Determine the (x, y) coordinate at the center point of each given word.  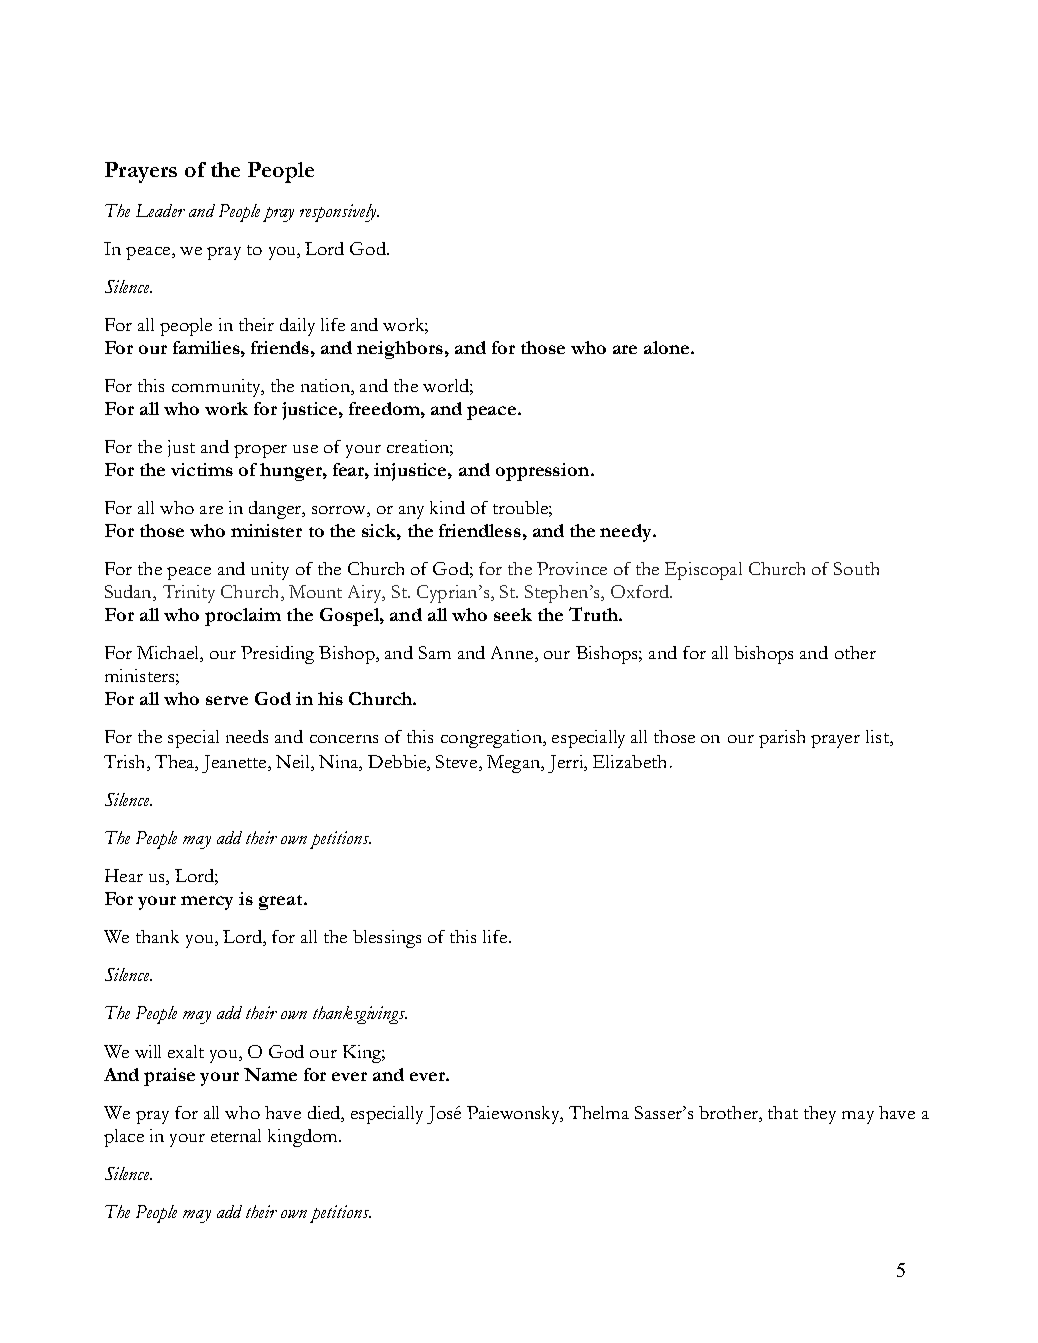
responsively (339, 213)
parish (782, 739)
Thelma (599, 1112)
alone (668, 347)
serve (227, 700)
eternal (236, 1135)
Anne (513, 654)
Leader (160, 210)
